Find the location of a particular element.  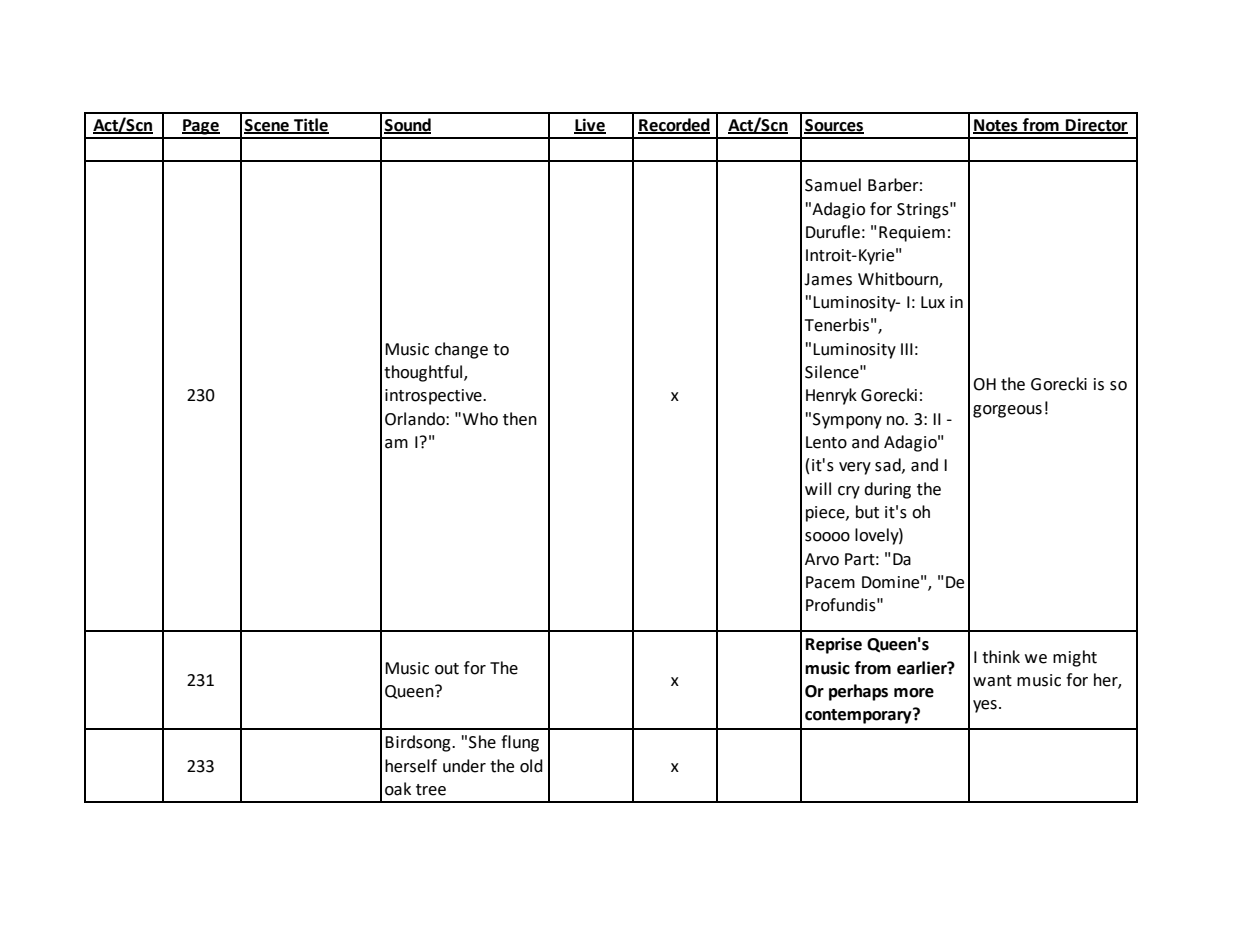

change is located at coordinates (461, 350).
